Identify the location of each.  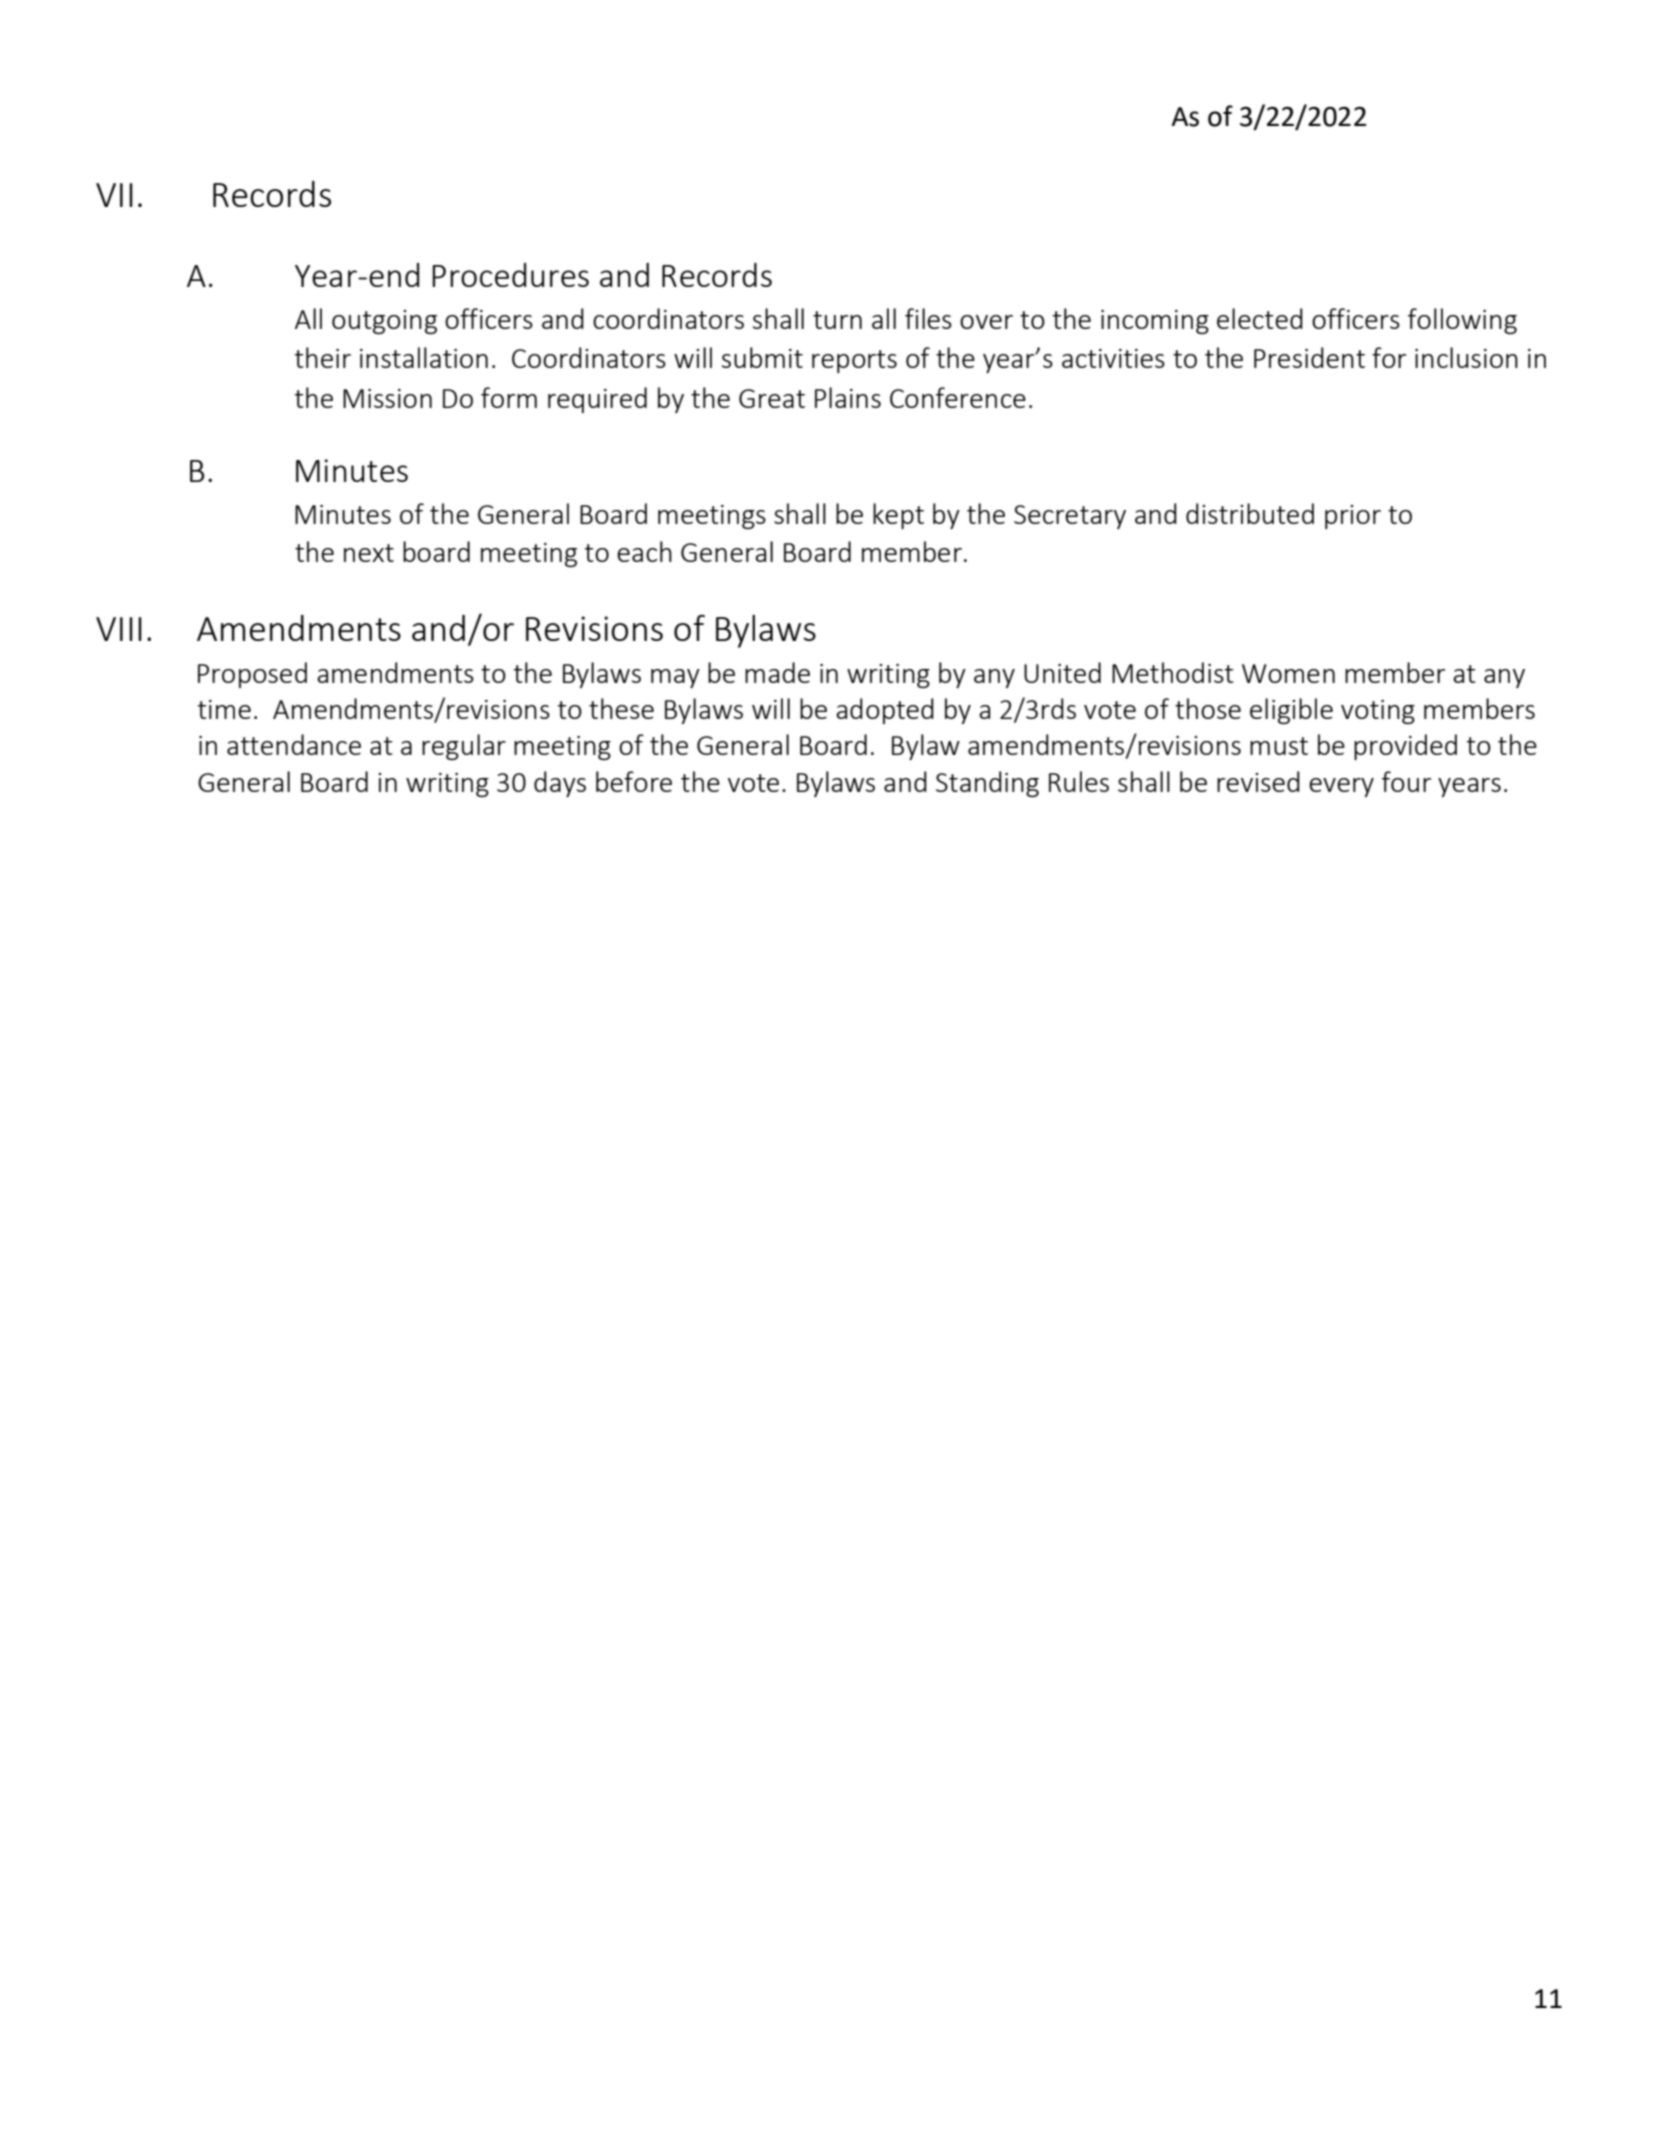
(644, 551).
